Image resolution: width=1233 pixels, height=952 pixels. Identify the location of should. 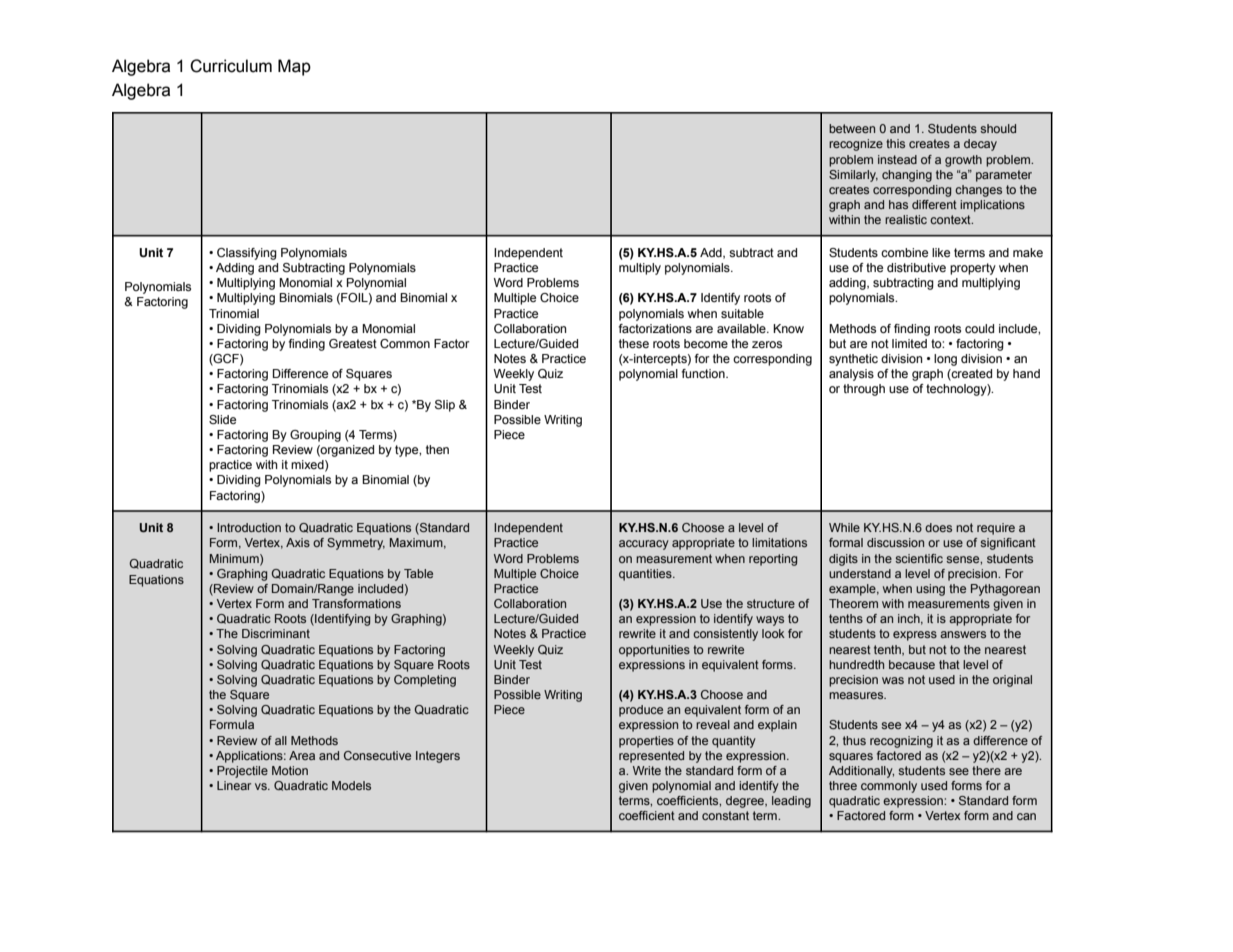
(998, 128).
